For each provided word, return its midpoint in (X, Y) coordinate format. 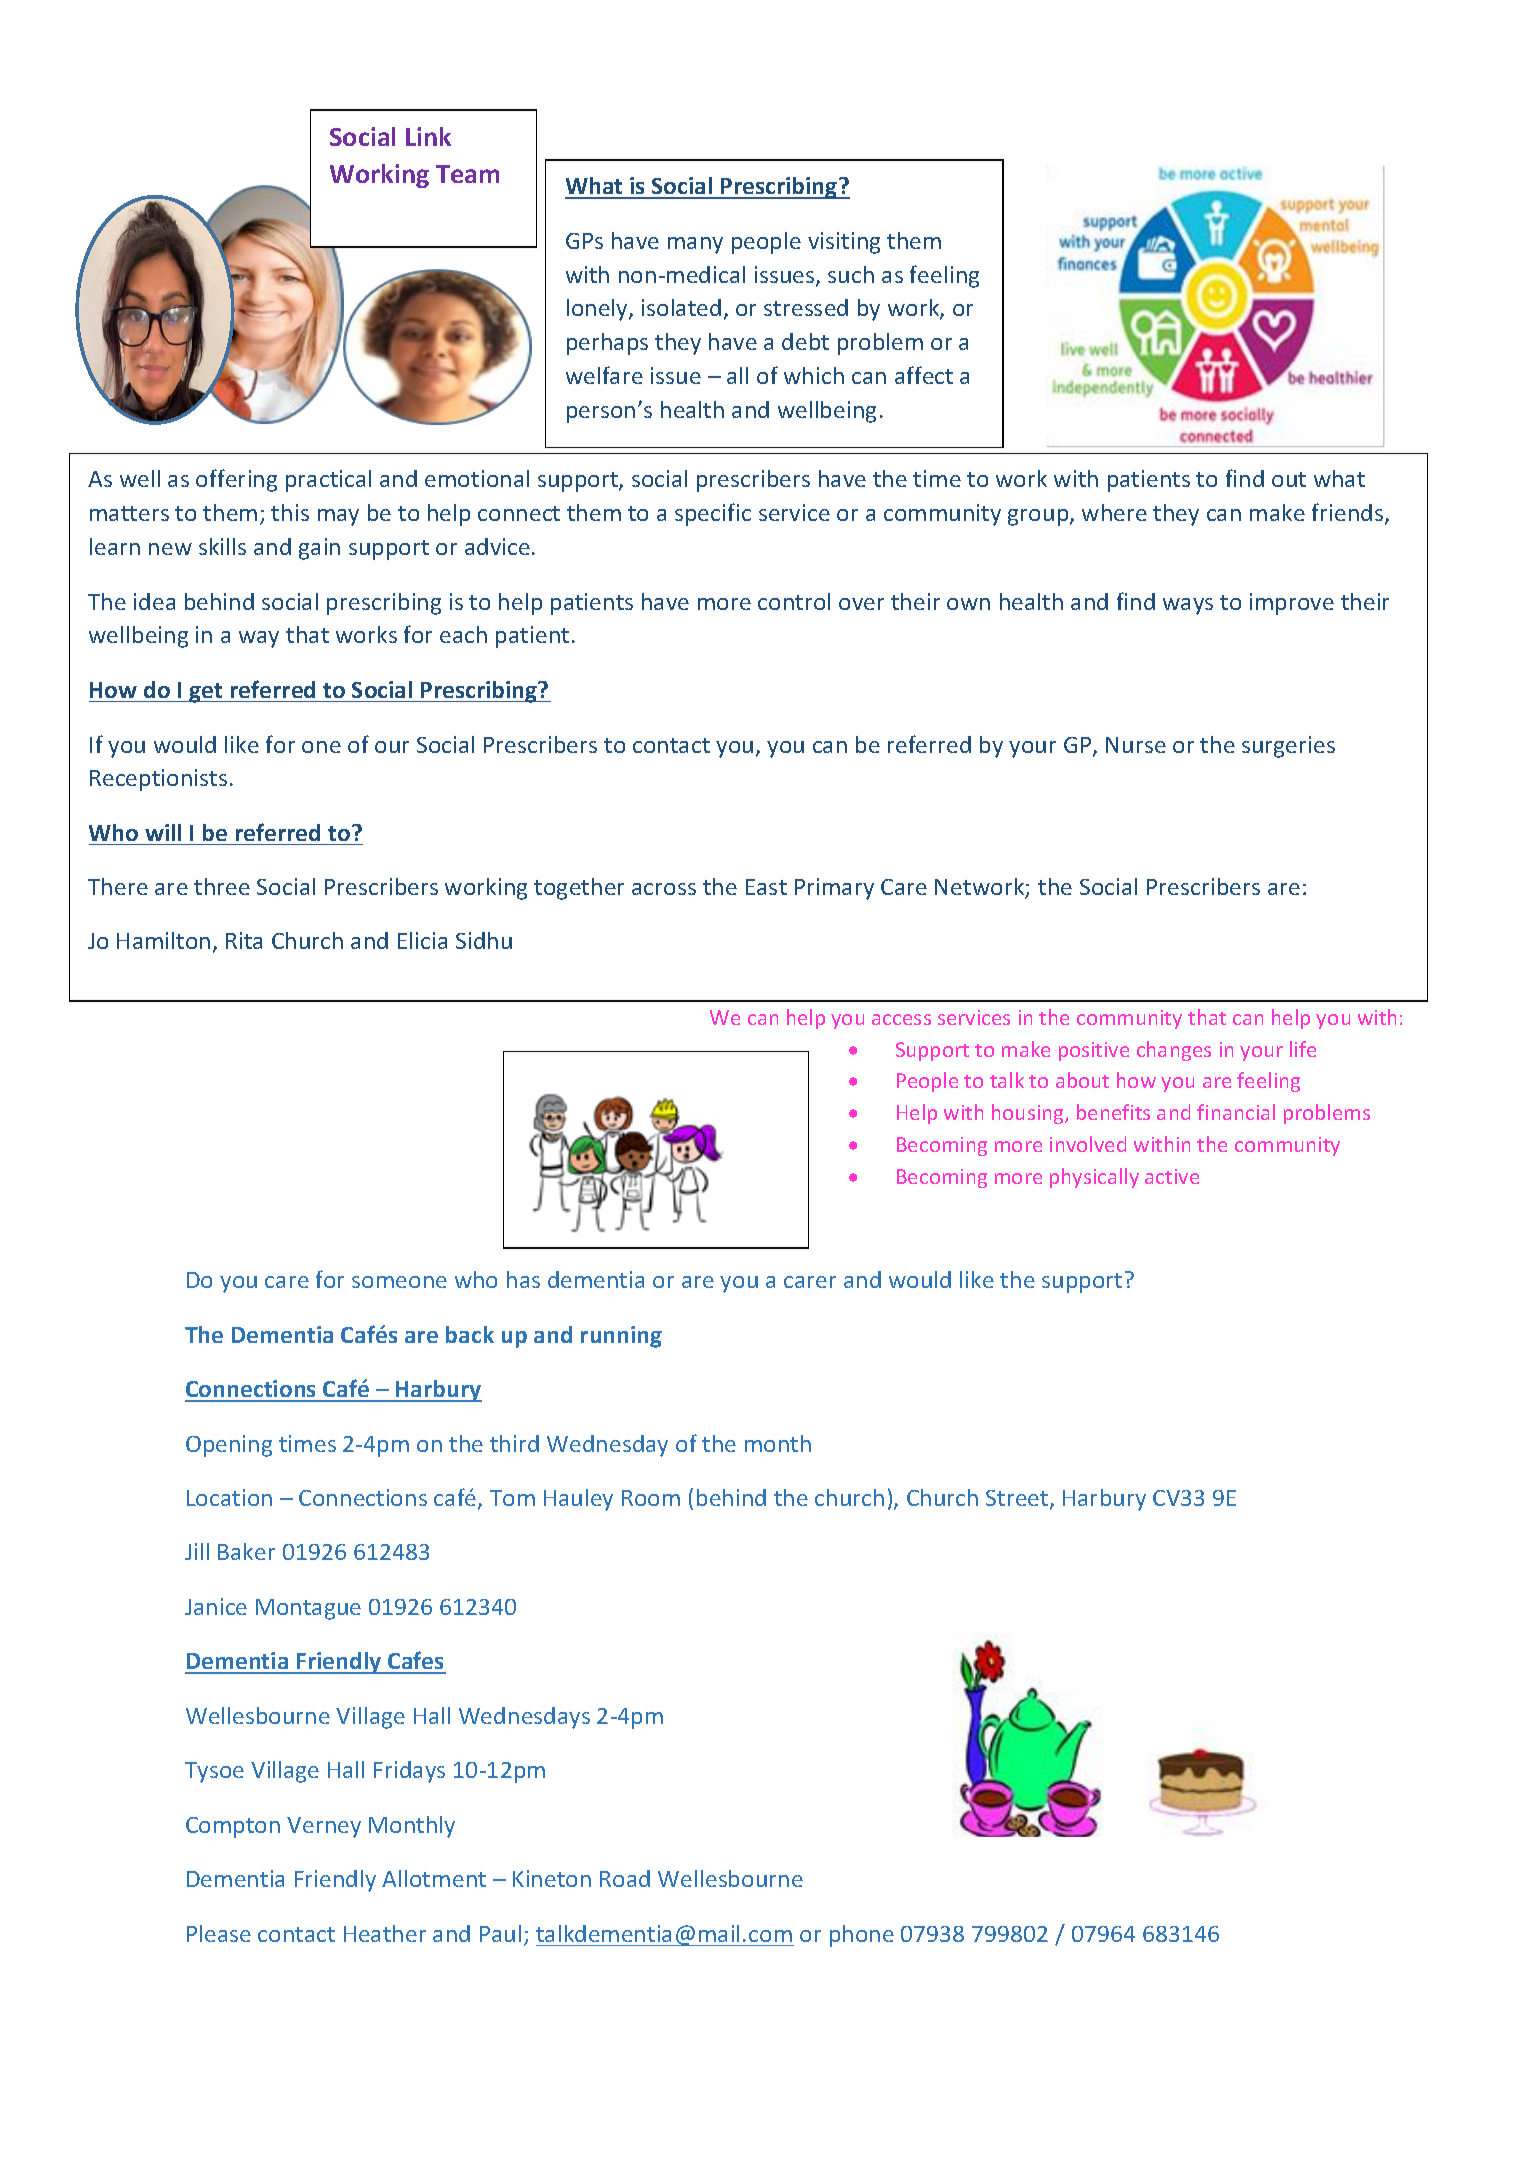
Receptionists (158, 780)
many (695, 245)
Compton (233, 1827)
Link (428, 136)
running (621, 1337)
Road (625, 1878)
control (794, 601)
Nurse (1136, 745)
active (1172, 1176)
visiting (844, 243)
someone (399, 1282)
